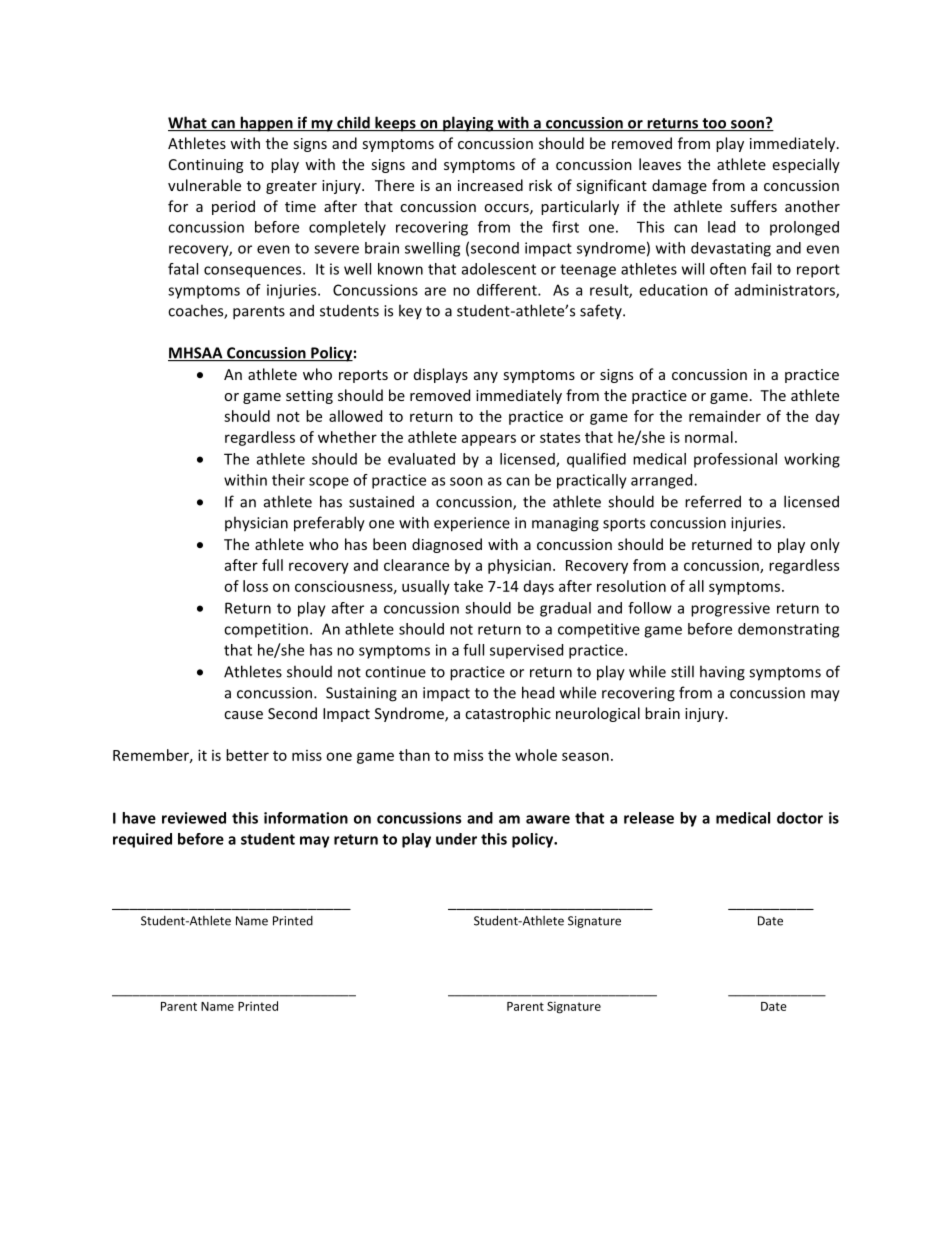  I want to click on appears, so click(489, 440).
